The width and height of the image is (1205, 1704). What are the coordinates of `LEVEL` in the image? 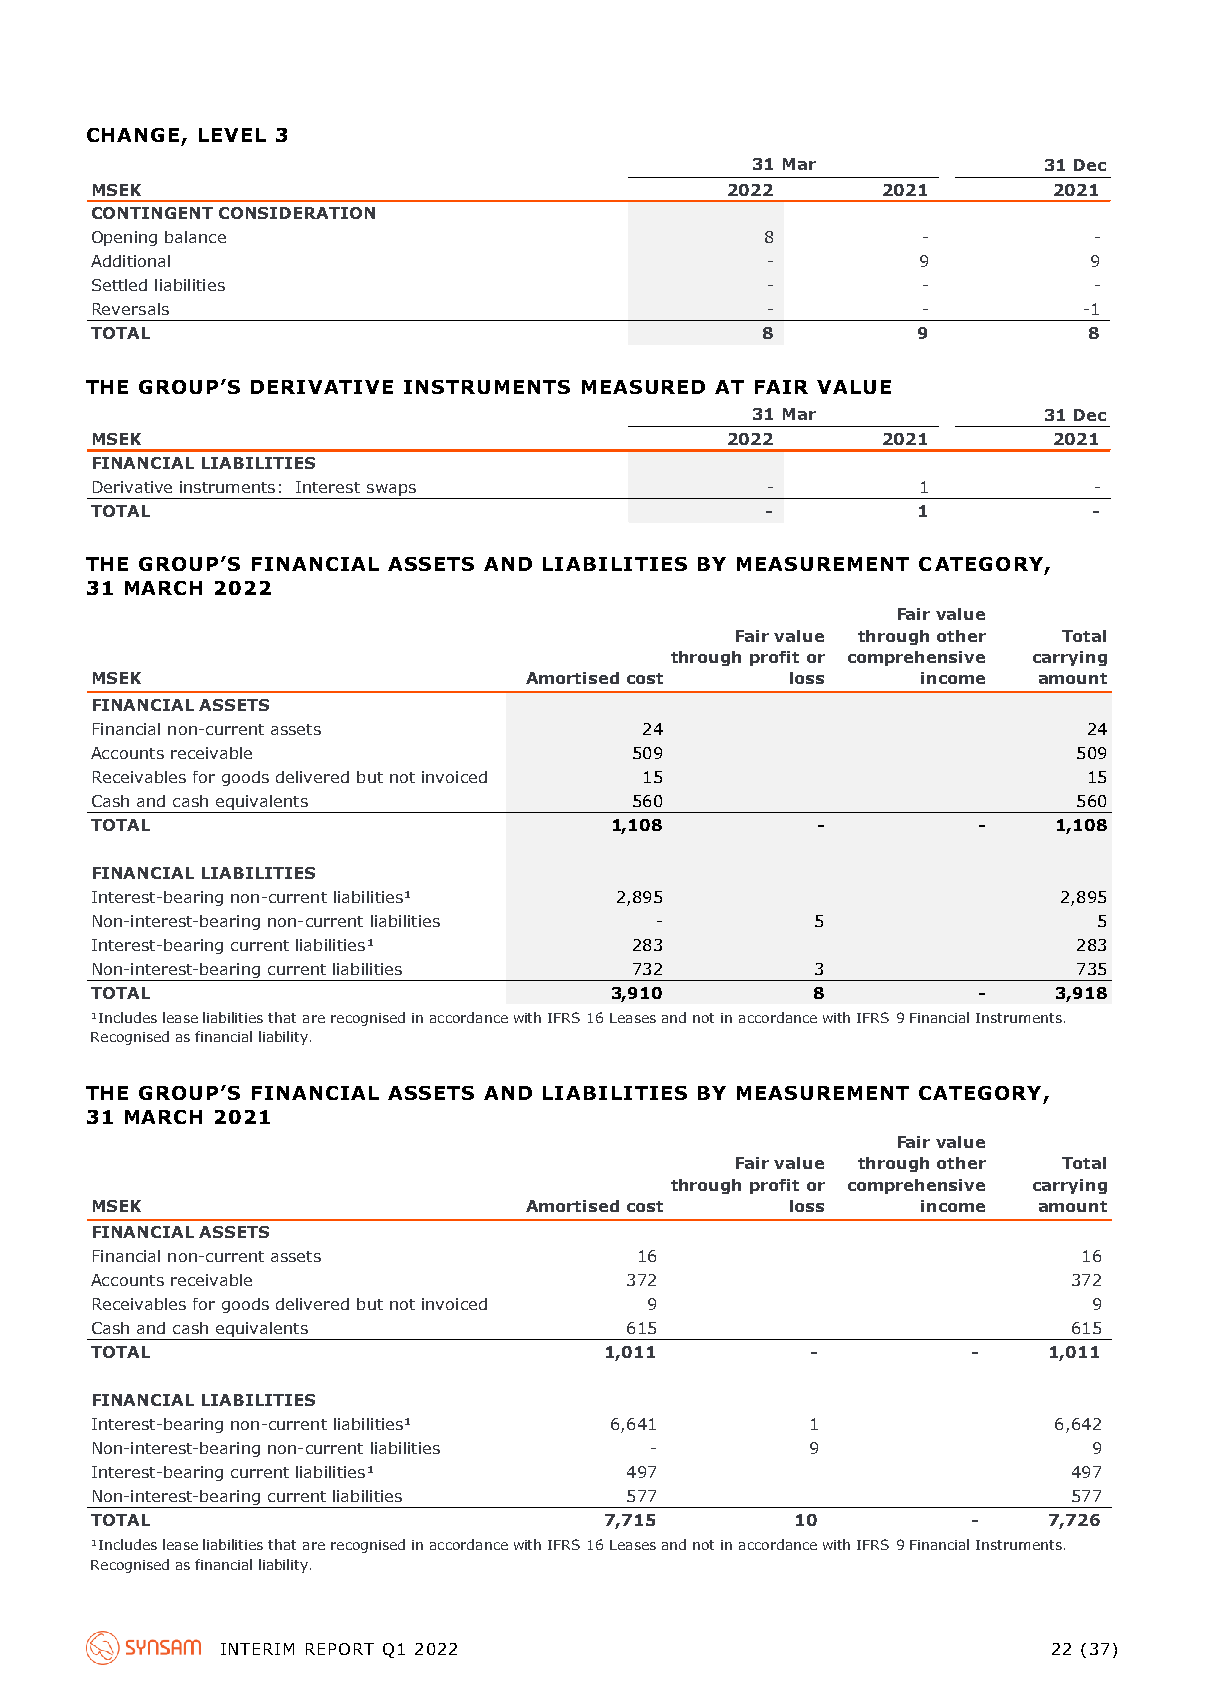 It's located at (232, 135).
